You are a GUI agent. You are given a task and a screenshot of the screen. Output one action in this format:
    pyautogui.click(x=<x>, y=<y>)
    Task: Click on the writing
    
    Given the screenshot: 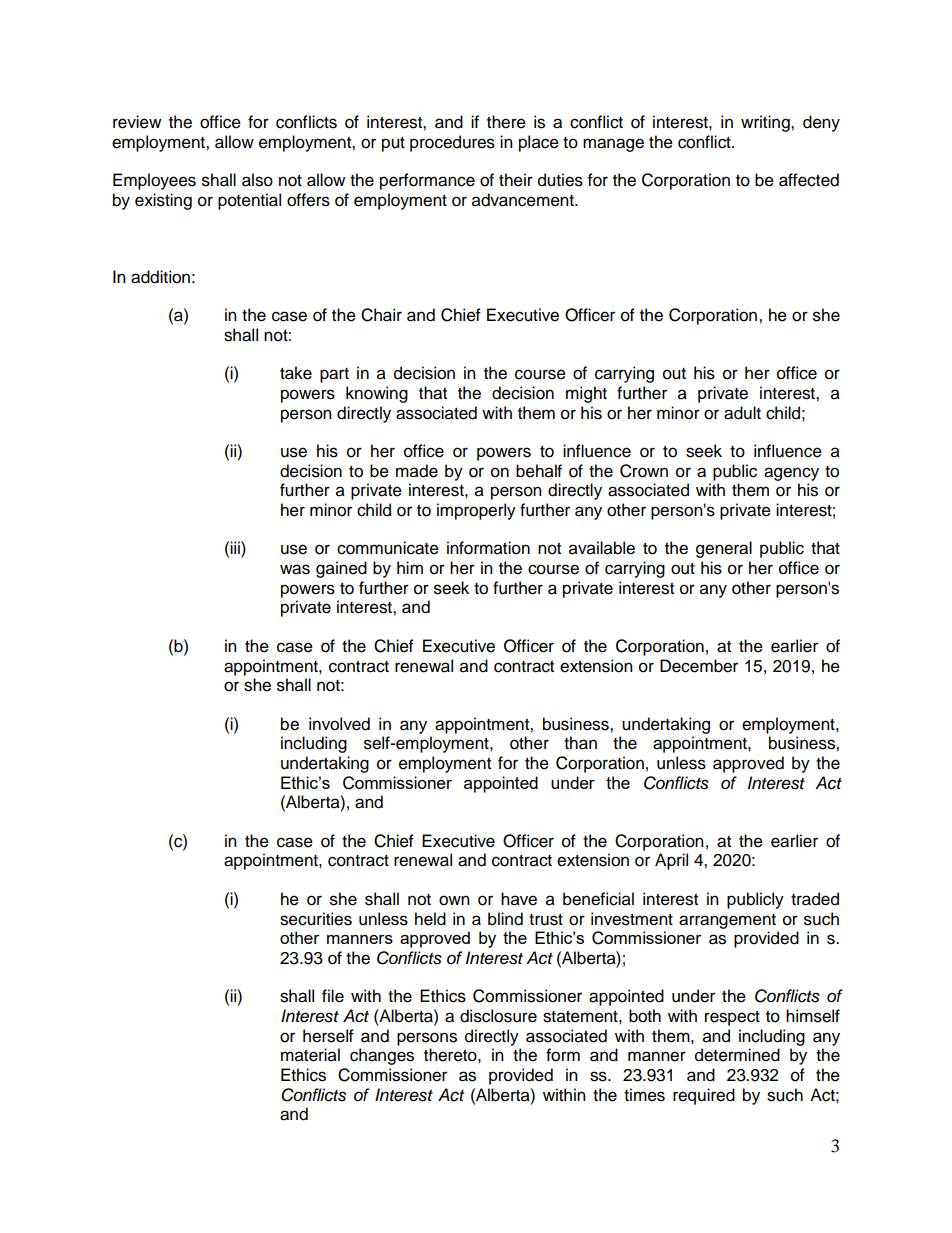 What is the action you would take?
    pyautogui.click(x=766, y=123)
